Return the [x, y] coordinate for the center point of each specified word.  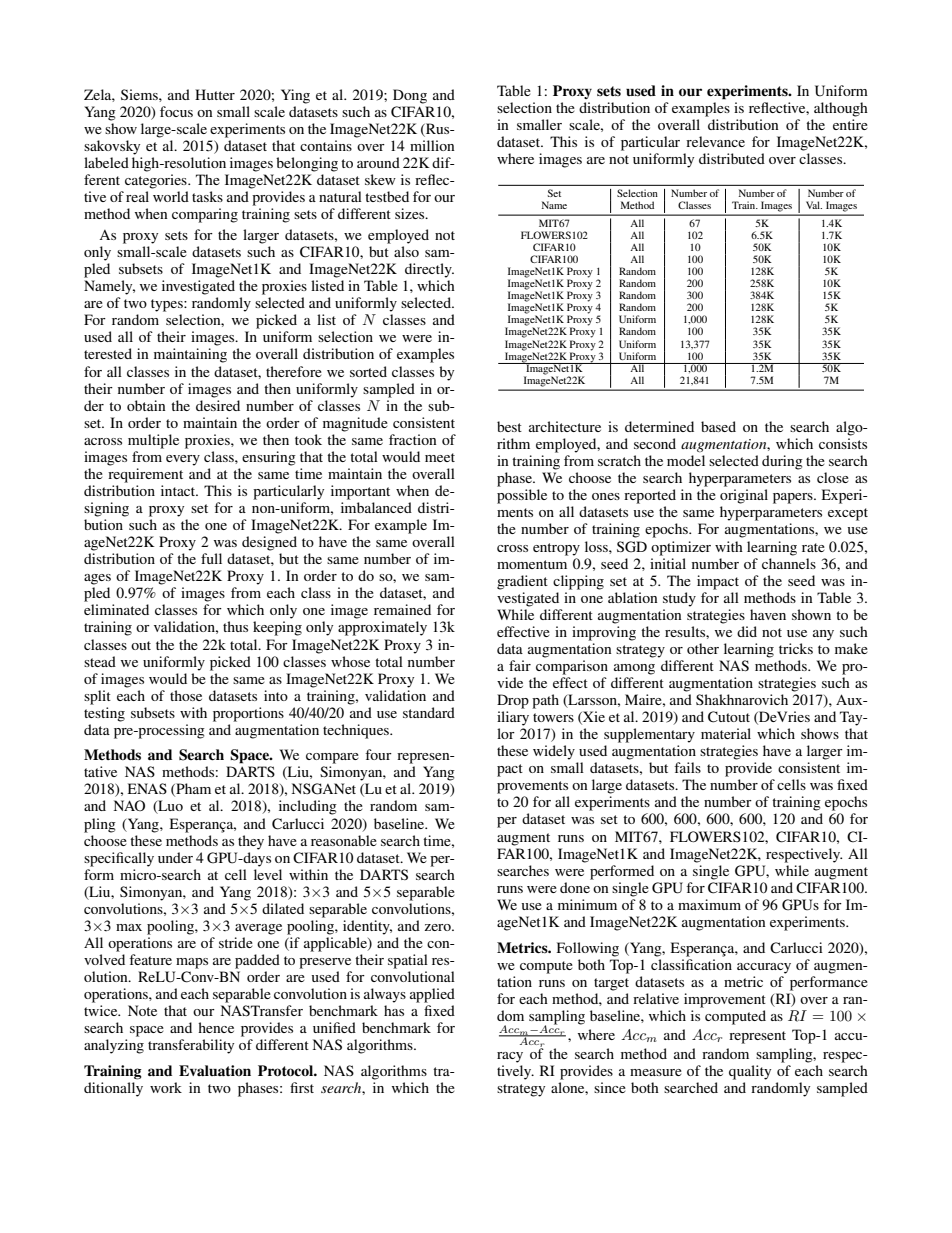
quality [750, 1072]
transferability [191, 1046]
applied [432, 995]
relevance [715, 141]
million [432, 145]
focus [176, 111]
